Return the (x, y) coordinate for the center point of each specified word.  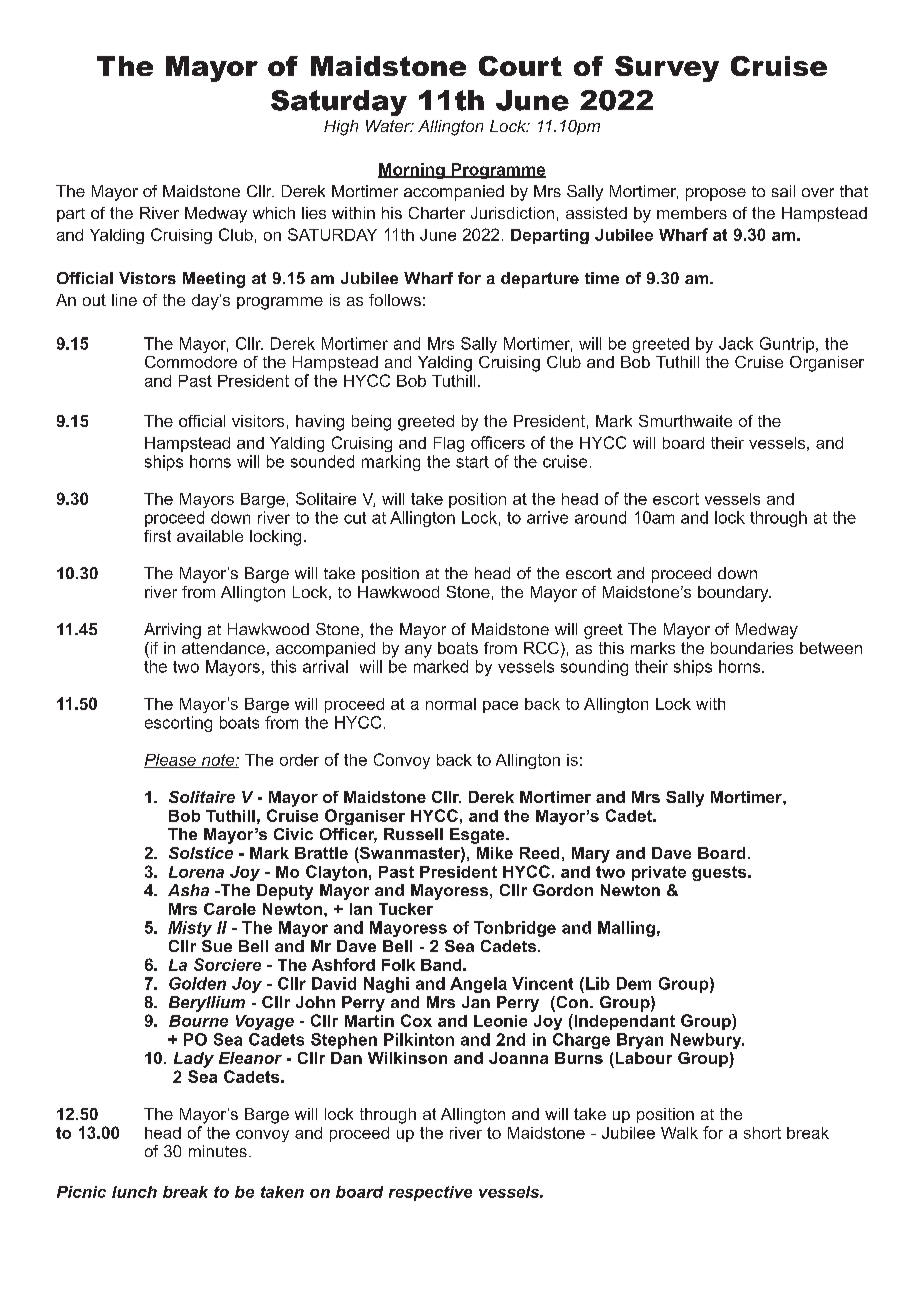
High (341, 128)
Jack (736, 343)
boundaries (752, 648)
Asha (188, 890)
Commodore (191, 362)
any (418, 651)
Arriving (172, 631)
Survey (667, 69)
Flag (449, 444)
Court (520, 66)
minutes (218, 1151)
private (659, 873)
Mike (495, 853)
